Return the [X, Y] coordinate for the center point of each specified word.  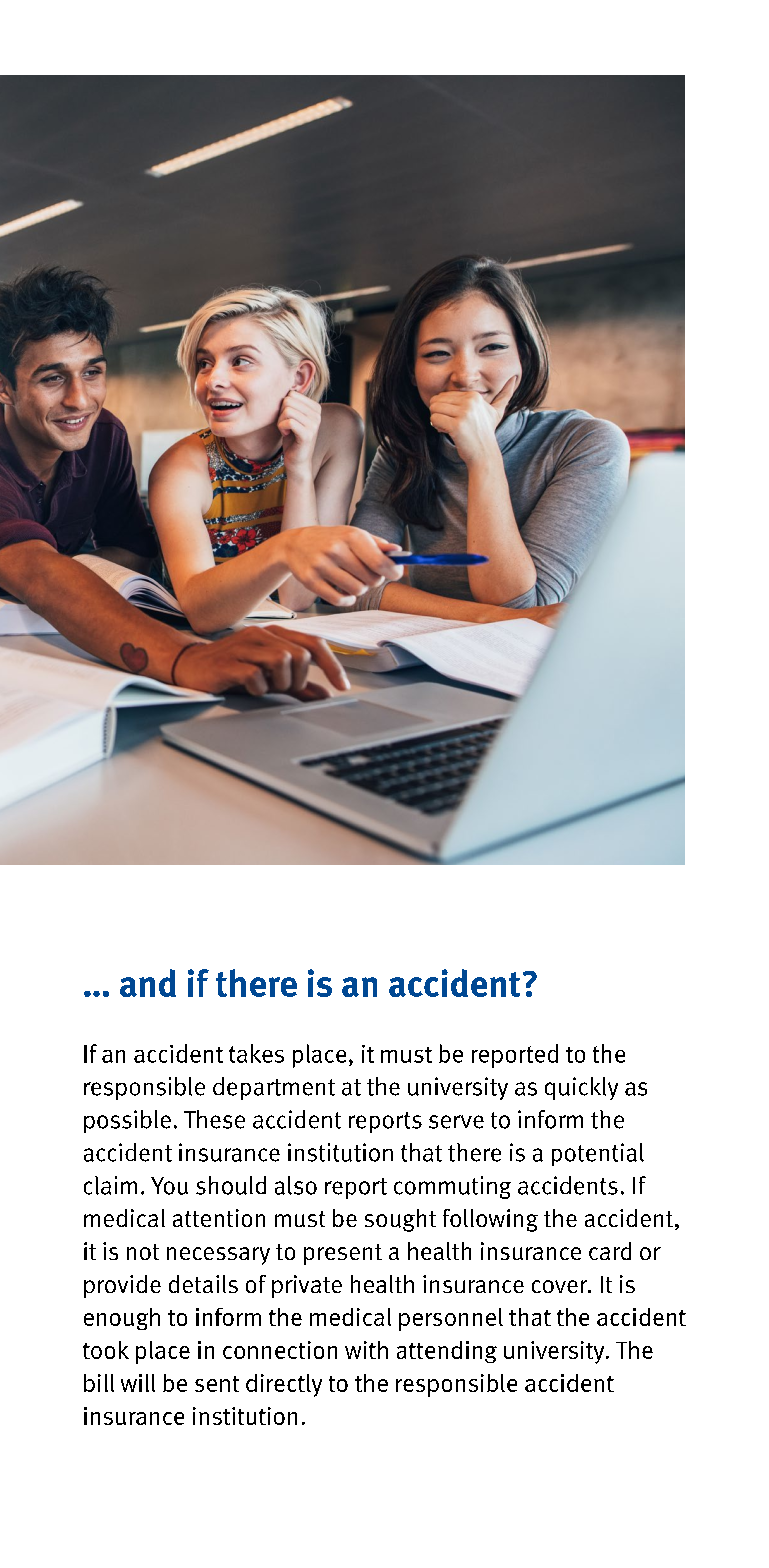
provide [122, 1286]
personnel [451, 1319]
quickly [581, 1088]
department [274, 1088]
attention [219, 1218]
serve [456, 1122]
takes [256, 1053]
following [490, 1220]
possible [127, 1121]
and [148, 983]
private [307, 1286]
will [138, 1383]
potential [598, 1154]
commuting [452, 1187]
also [296, 1185]
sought [400, 1220]
